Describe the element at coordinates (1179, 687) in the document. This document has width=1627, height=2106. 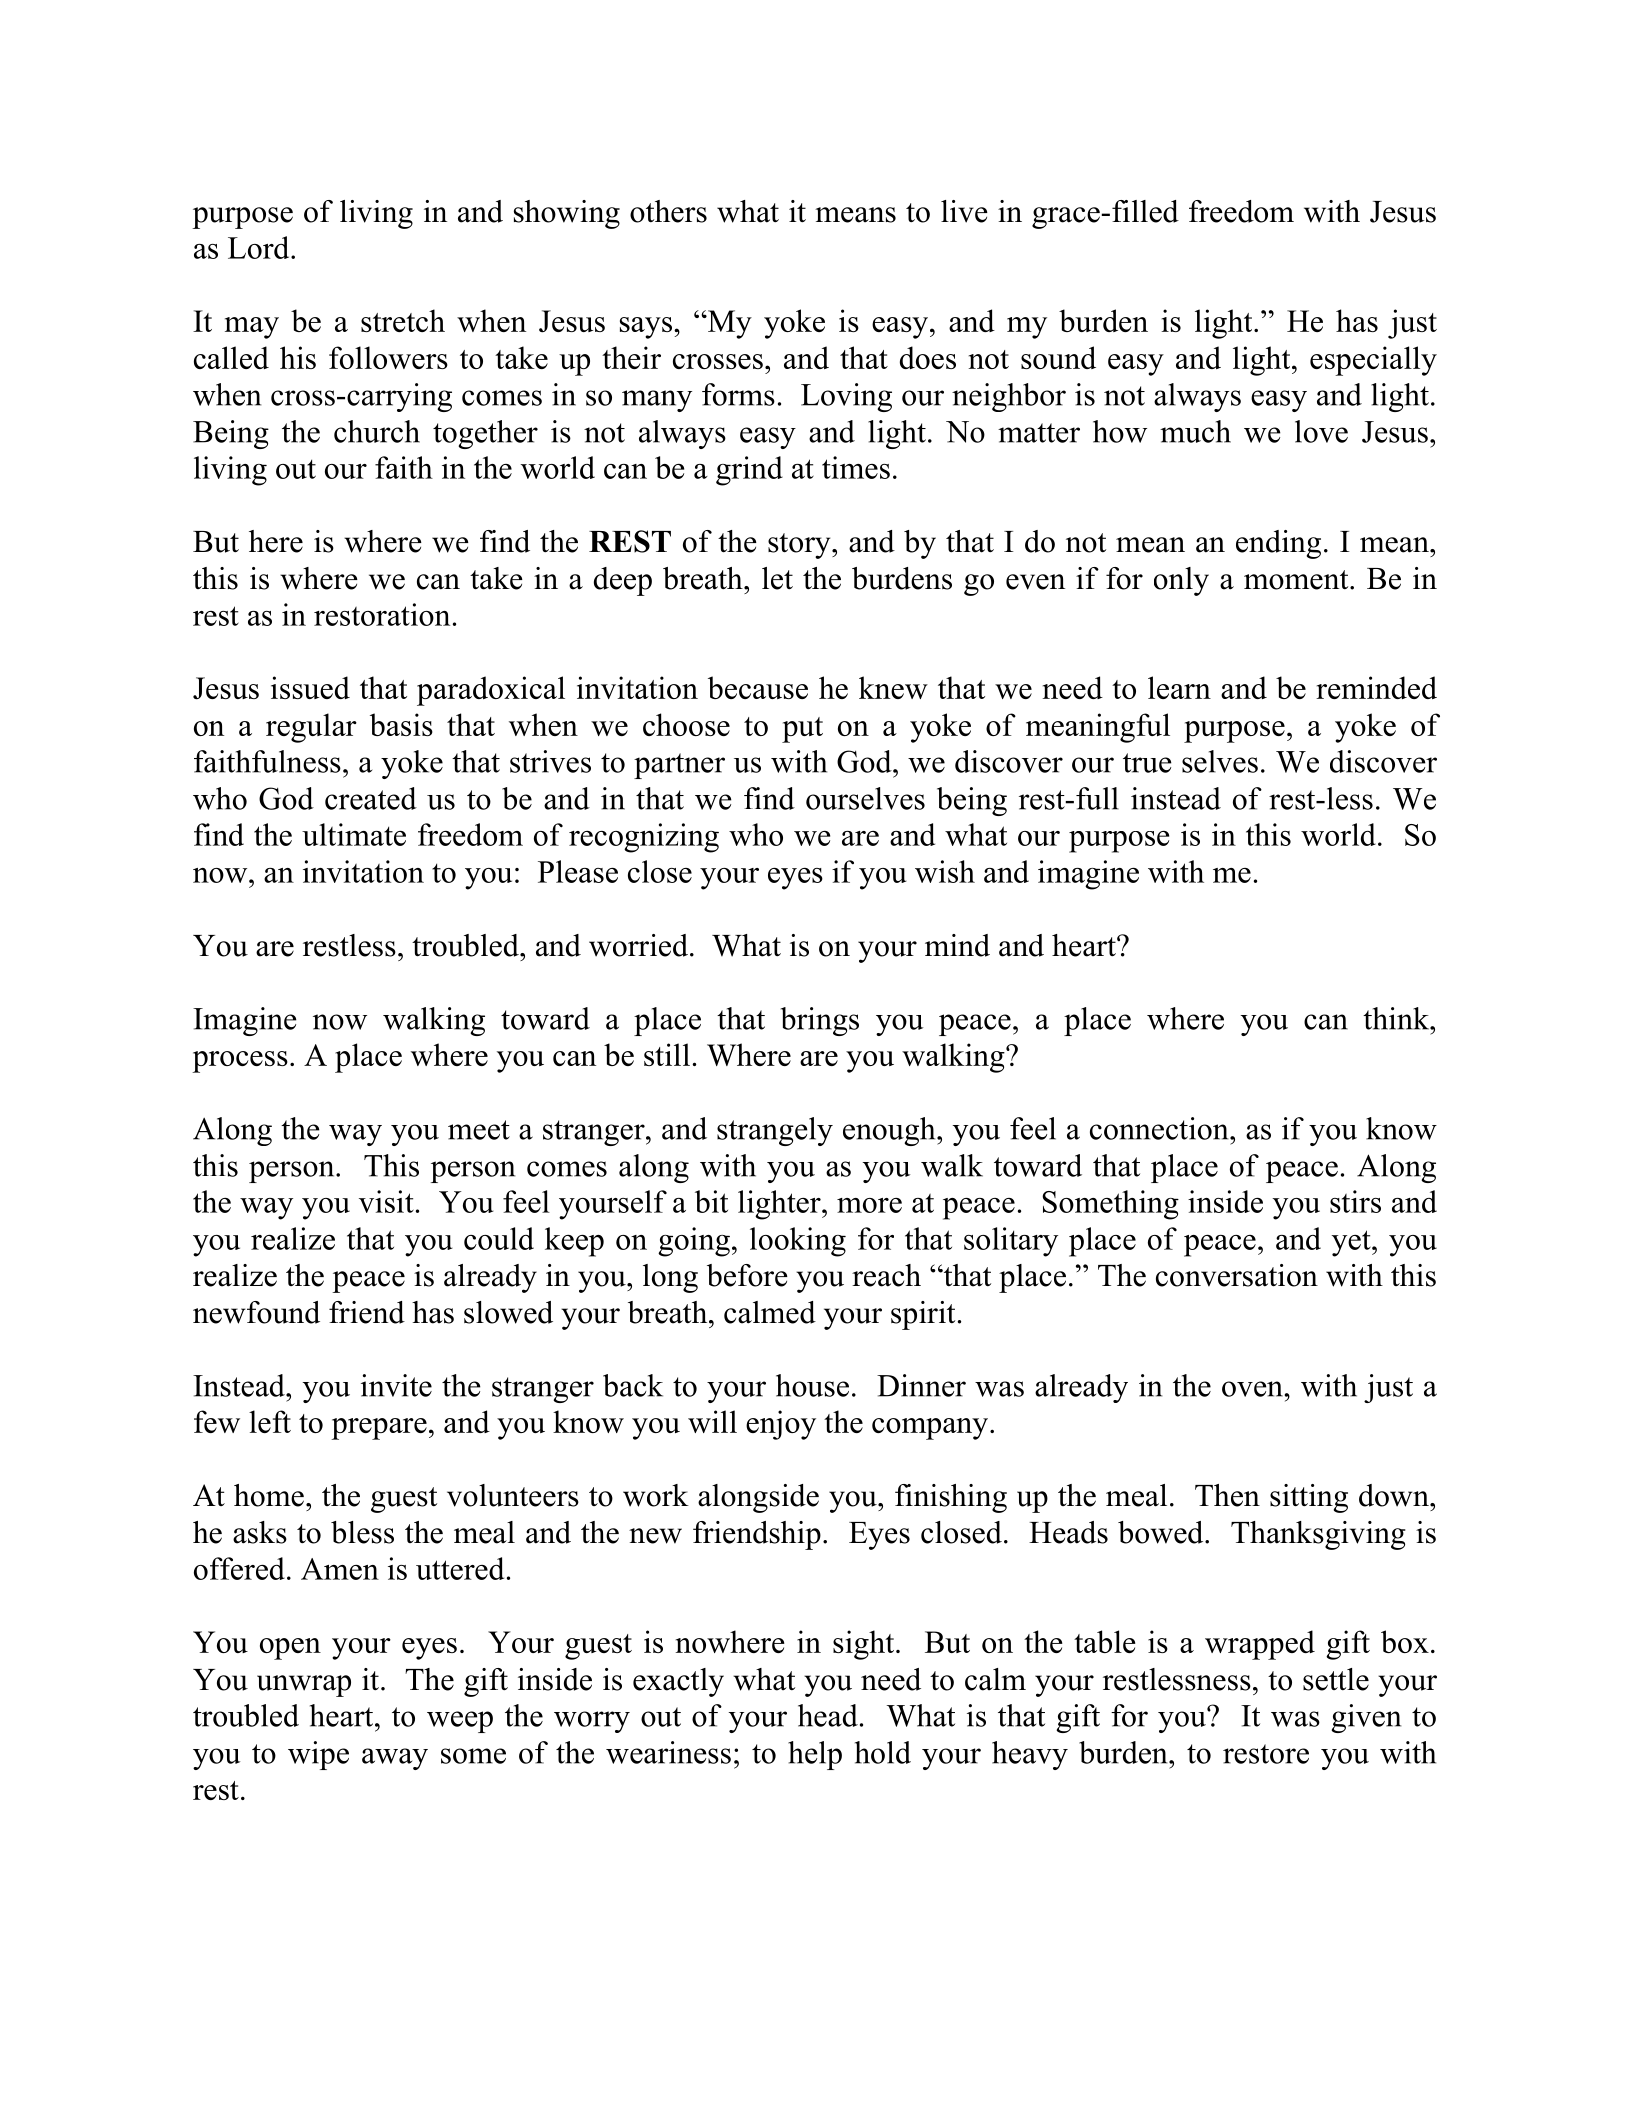
I see `learn` at that location.
